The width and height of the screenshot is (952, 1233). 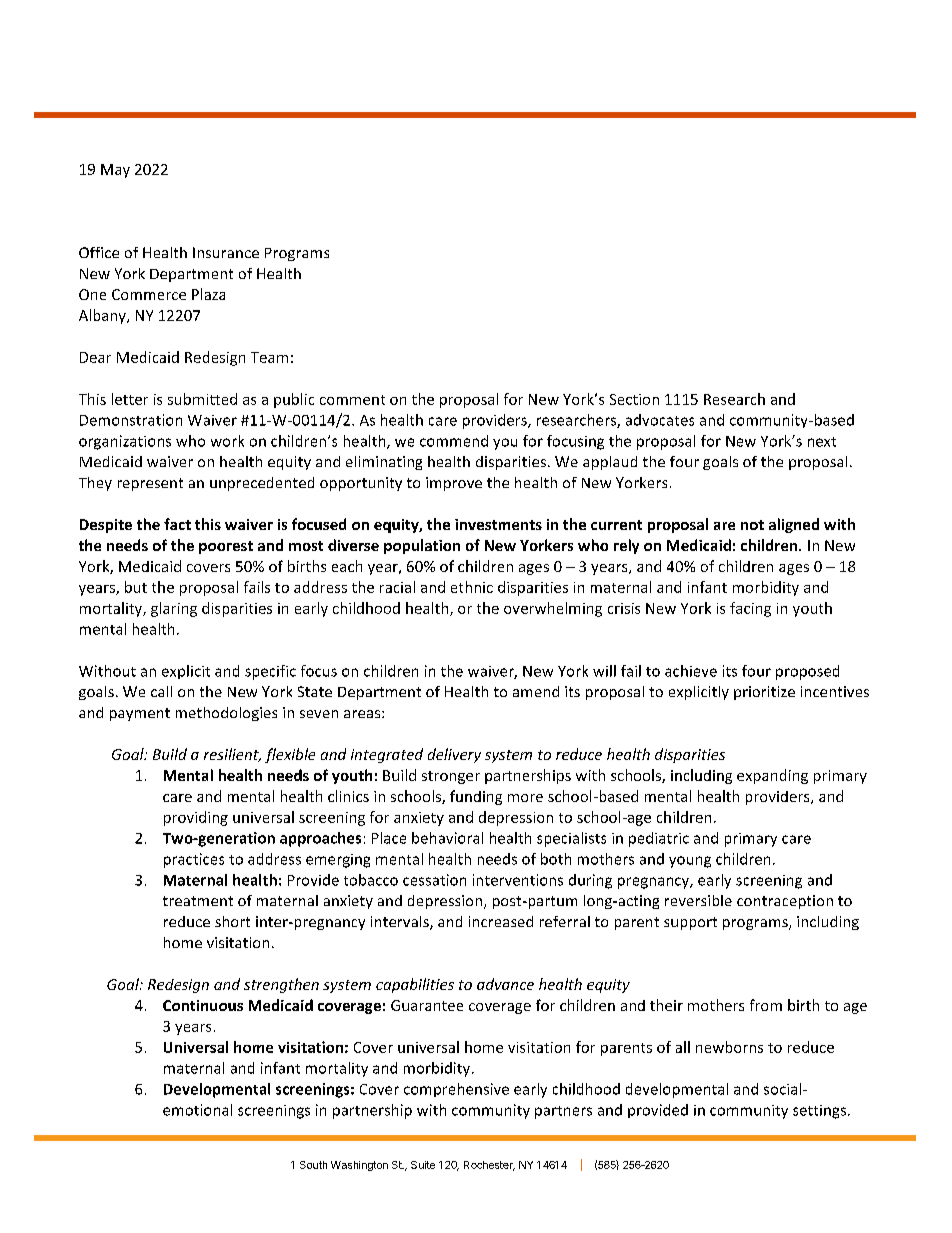 I want to click on Insurance, so click(x=226, y=252).
